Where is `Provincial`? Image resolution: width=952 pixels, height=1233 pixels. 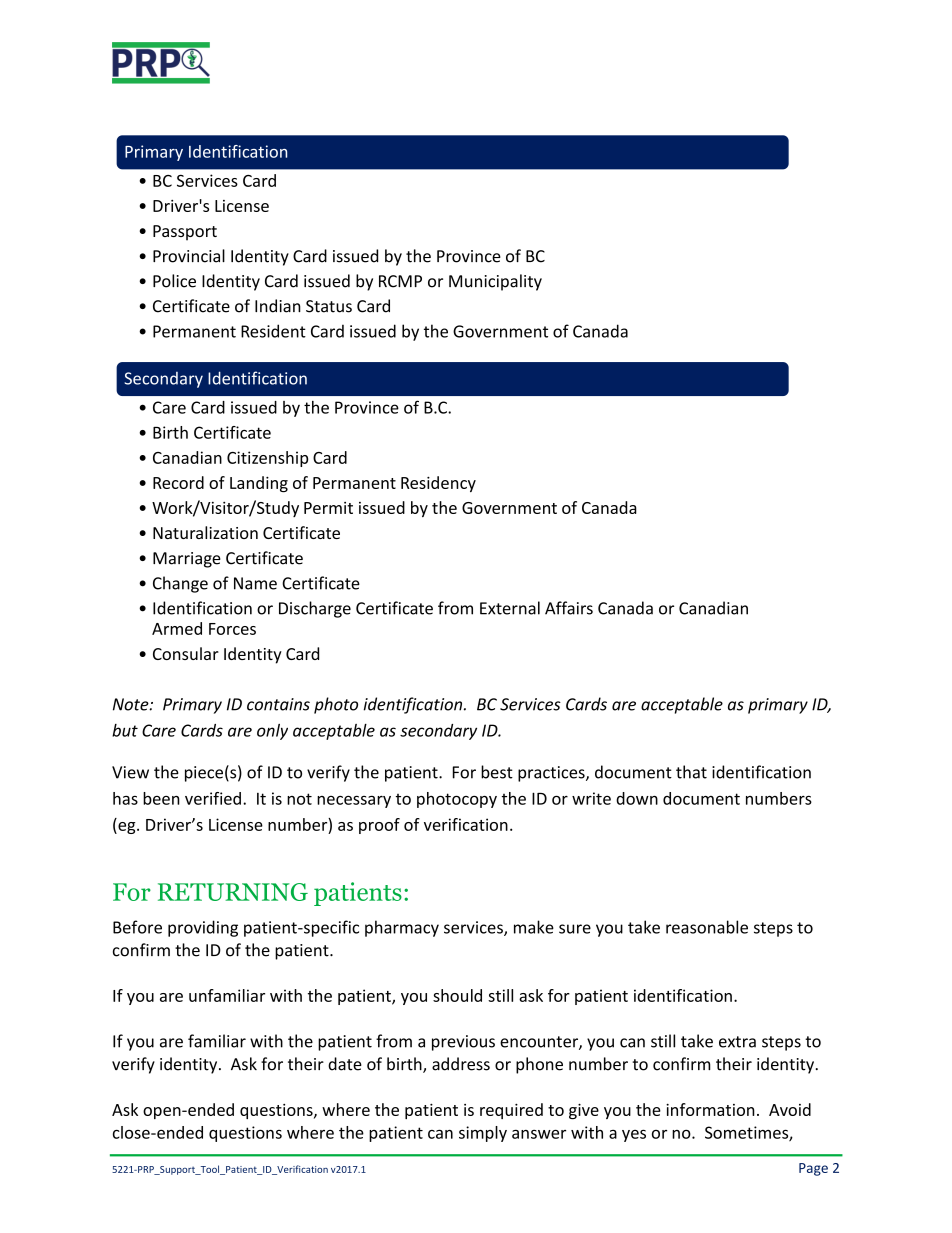 Provincial is located at coordinates (189, 256).
